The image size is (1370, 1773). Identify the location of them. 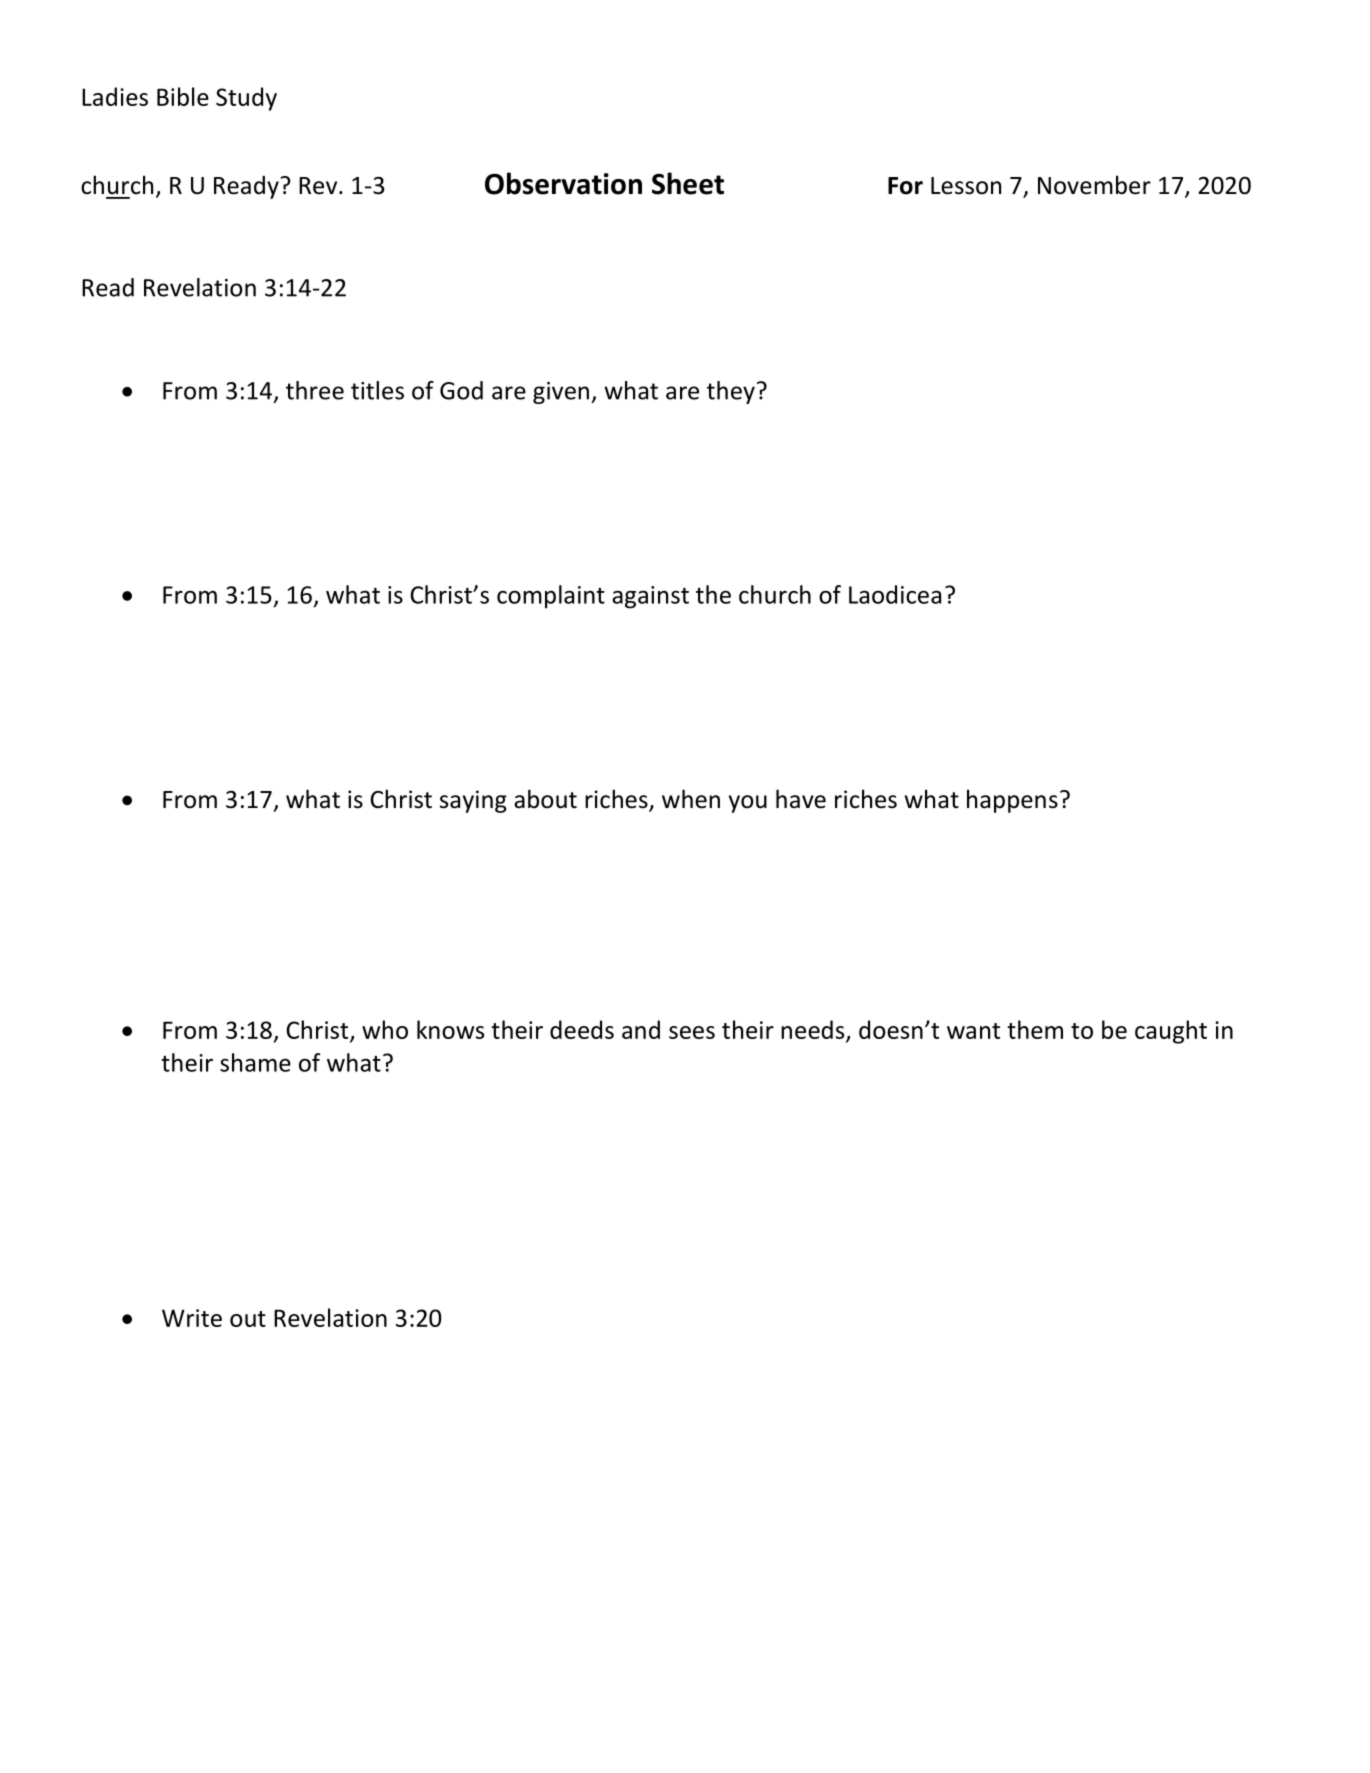
(1035, 1029).
